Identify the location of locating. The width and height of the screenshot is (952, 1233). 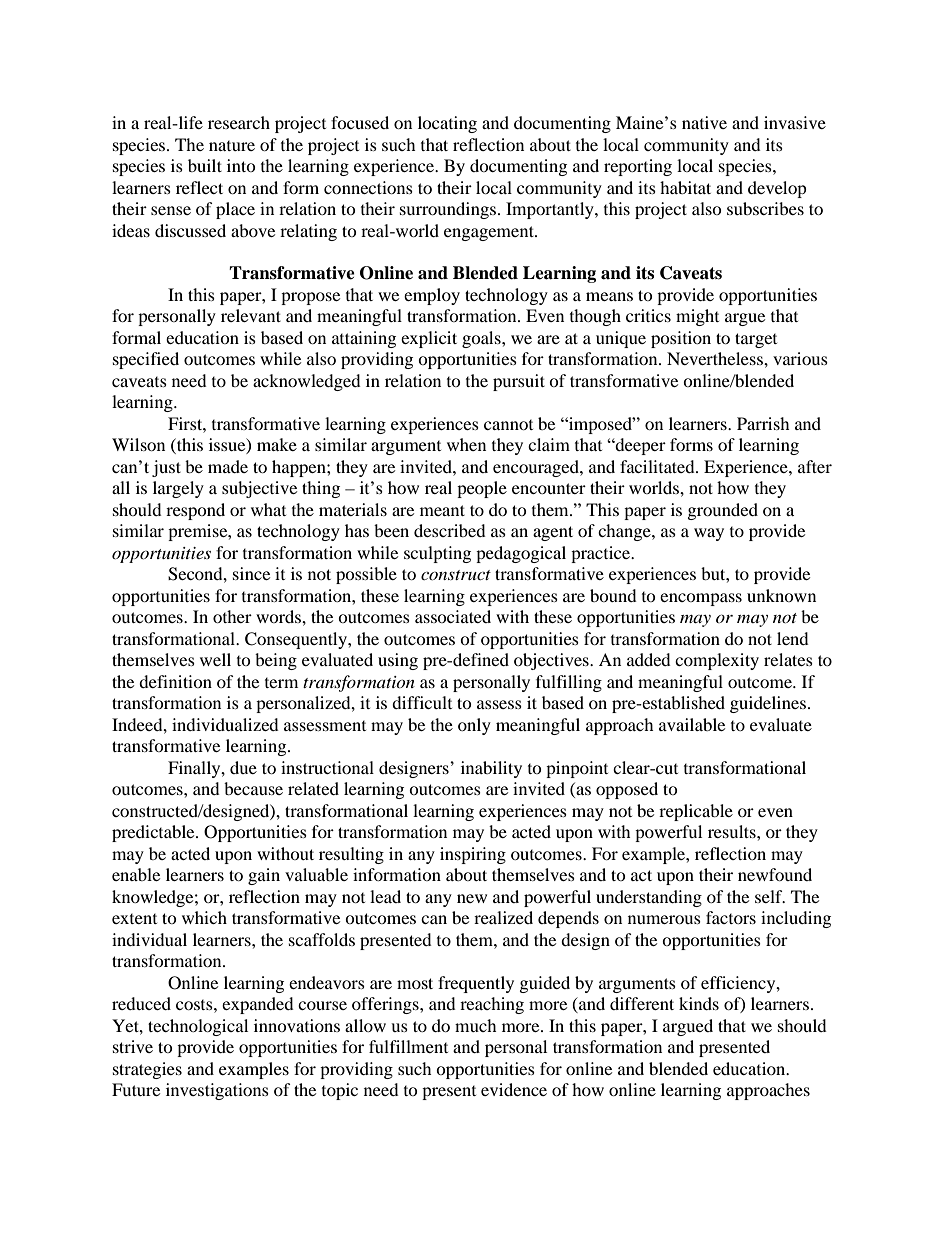
(447, 124).
